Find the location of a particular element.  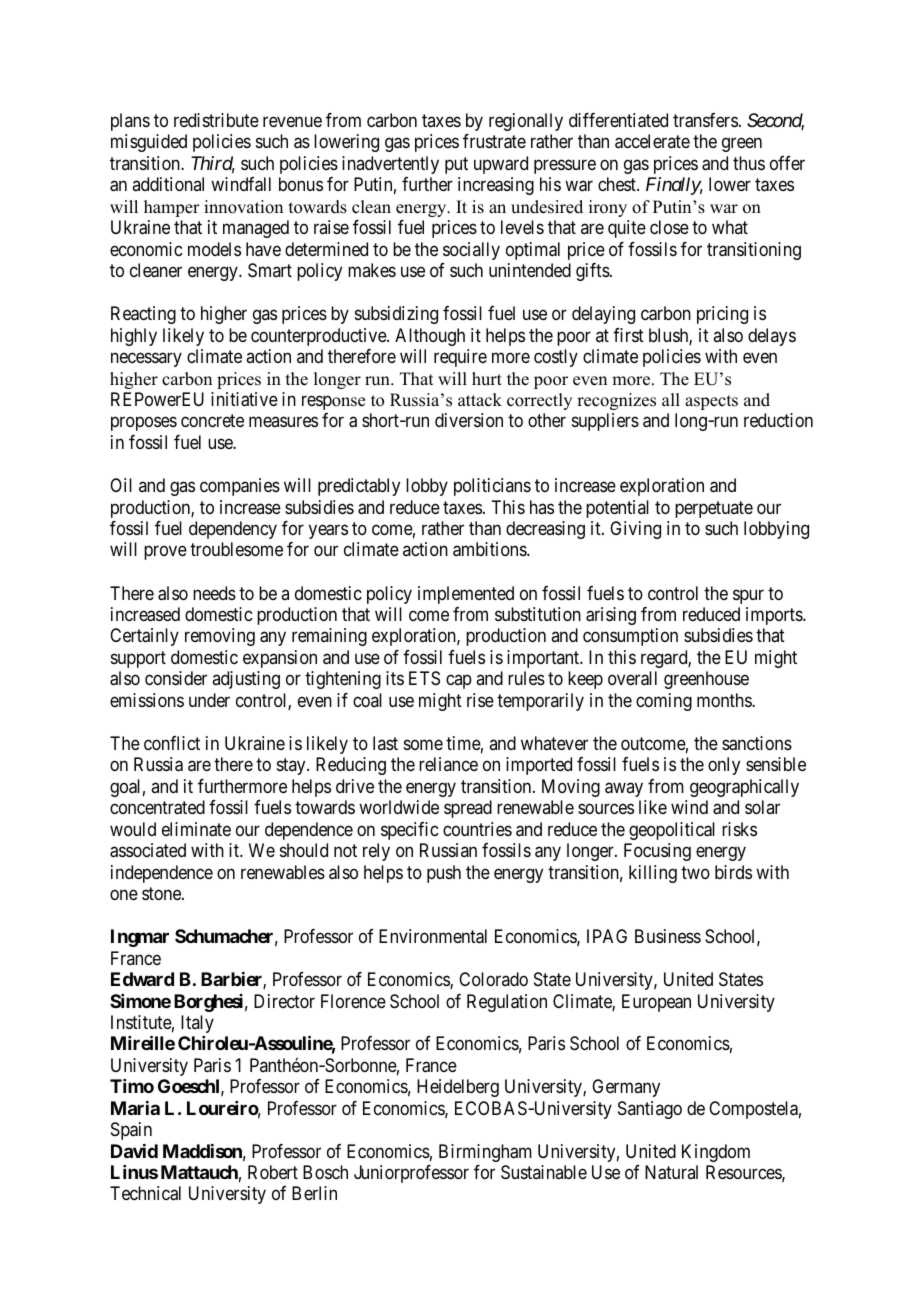

stone is located at coordinates (162, 893).
